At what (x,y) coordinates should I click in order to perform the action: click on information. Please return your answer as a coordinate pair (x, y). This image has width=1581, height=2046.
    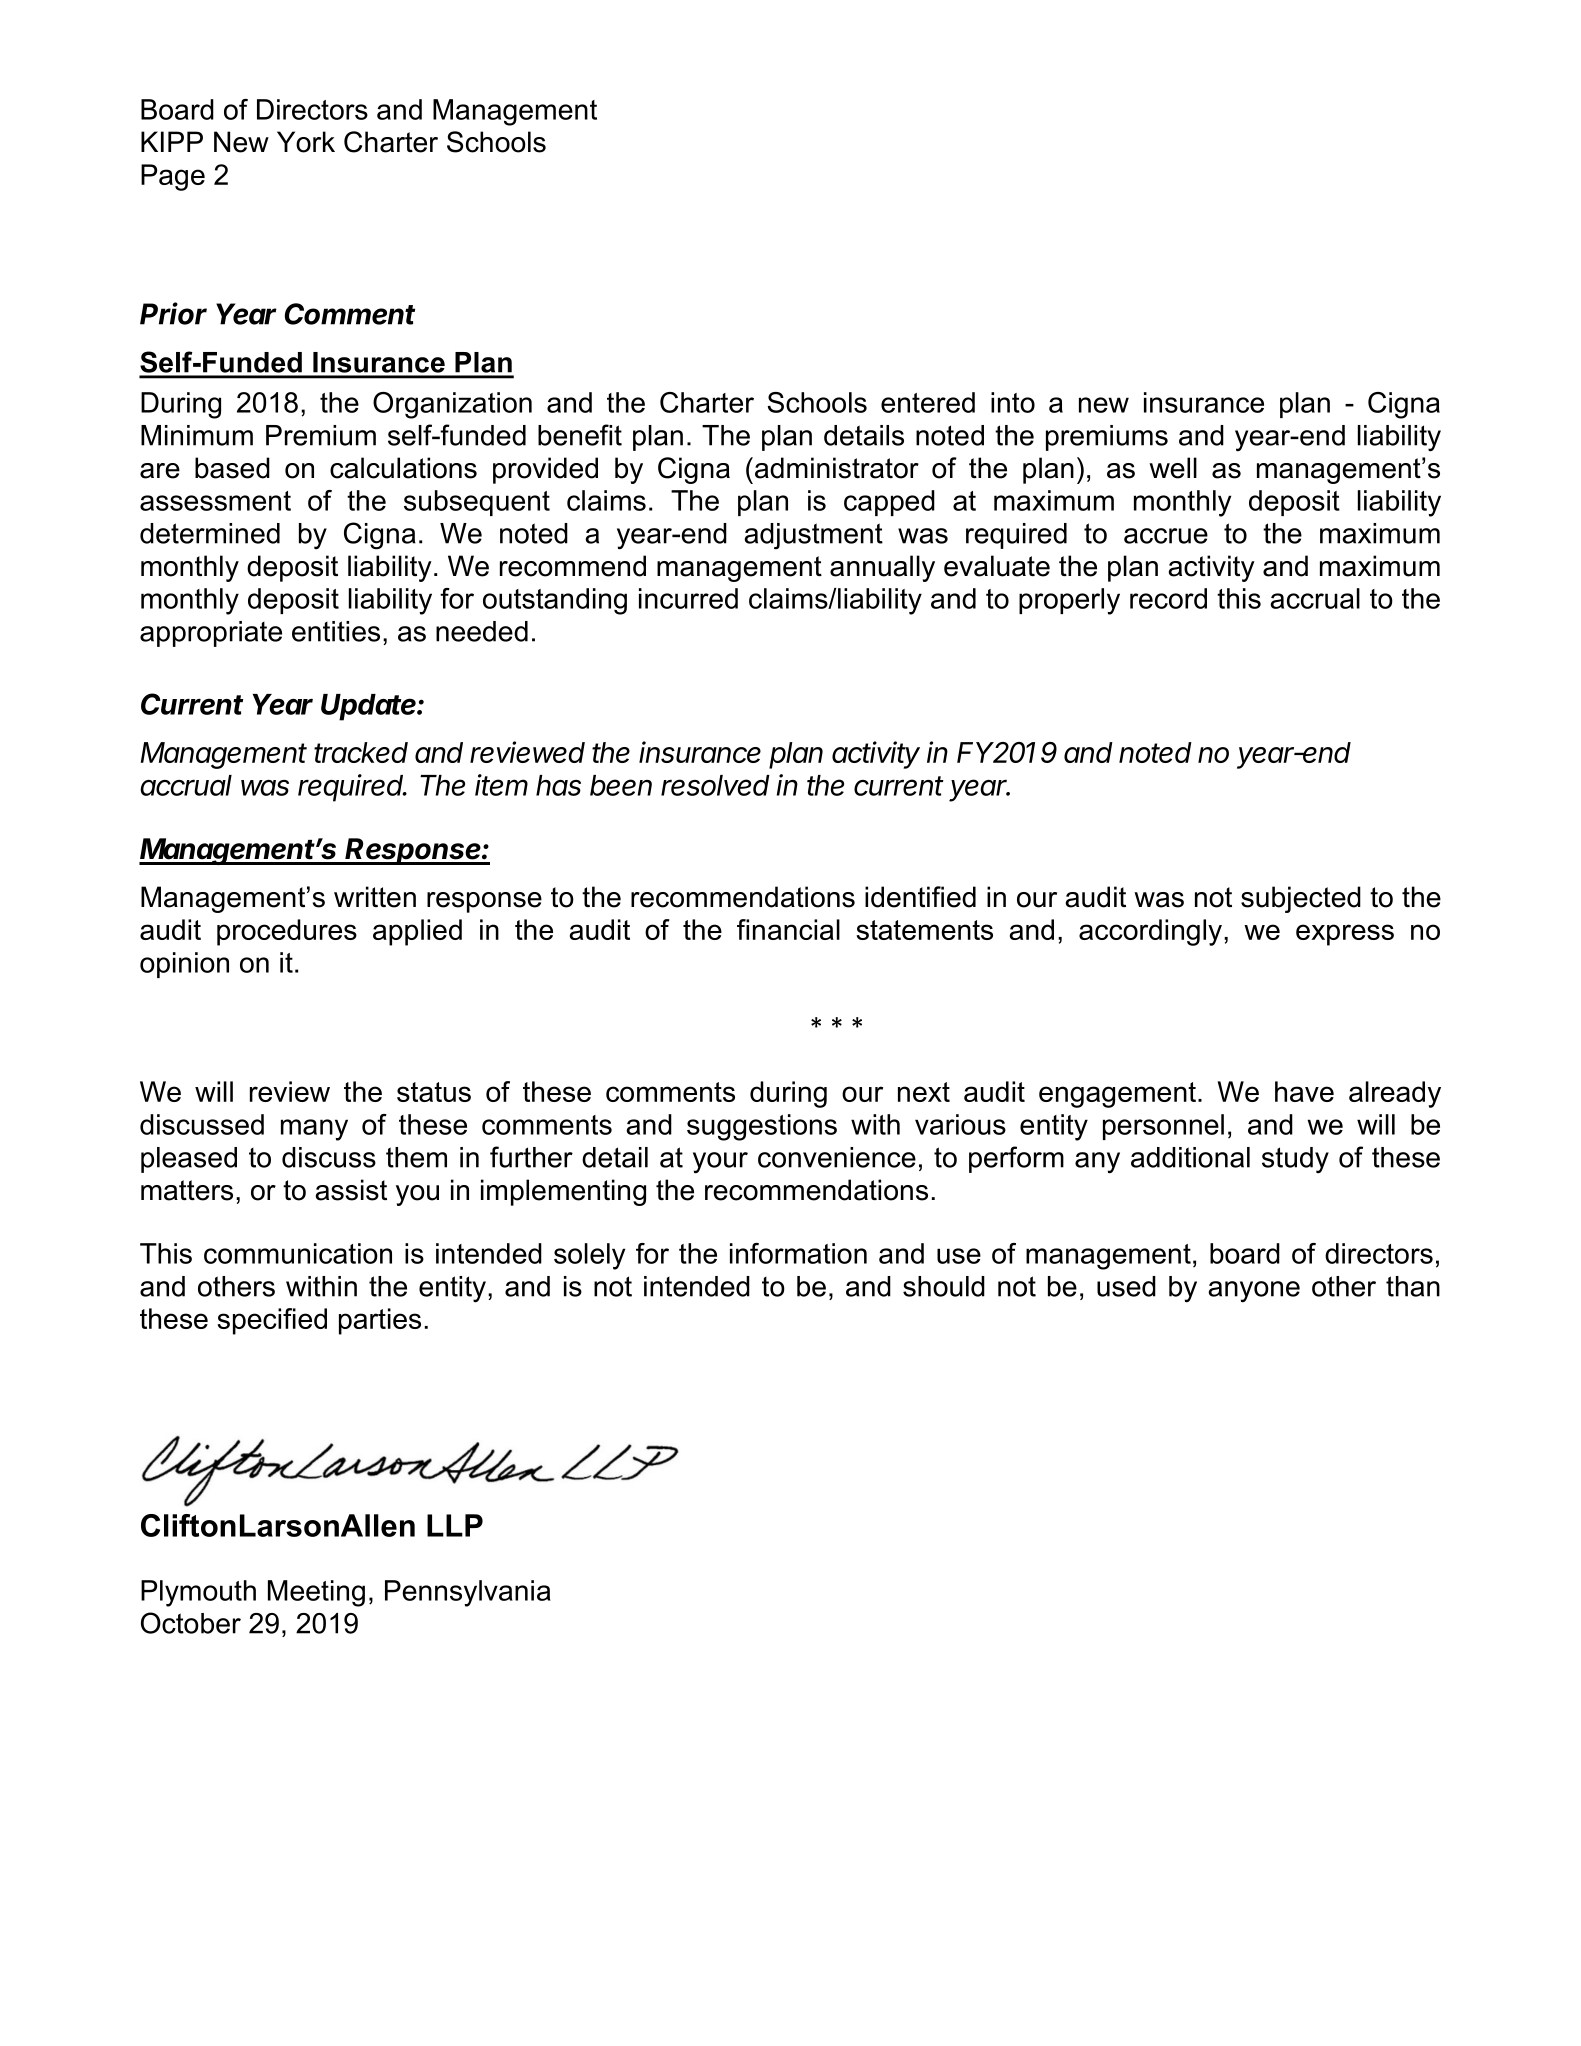
    Looking at the image, I should click on (798, 1253).
